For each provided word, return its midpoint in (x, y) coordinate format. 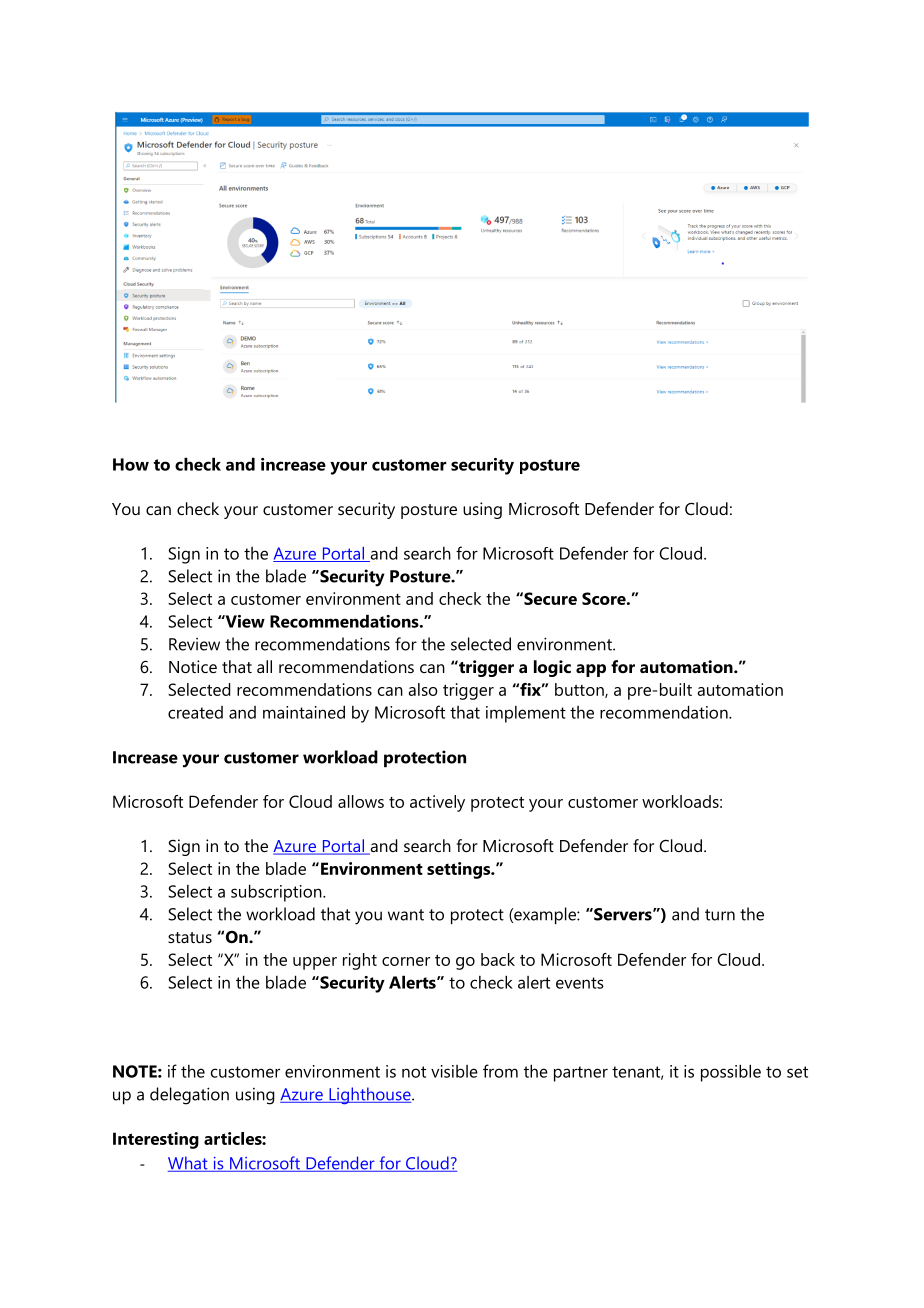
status (190, 937)
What (189, 1164)
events (580, 983)
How (131, 464)
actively (437, 803)
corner (406, 961)
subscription (277, 893)
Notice (193, 666)
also (423, 689)
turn (720, 915)
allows (361, 801)
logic (552, 668)
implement (526, 714)
